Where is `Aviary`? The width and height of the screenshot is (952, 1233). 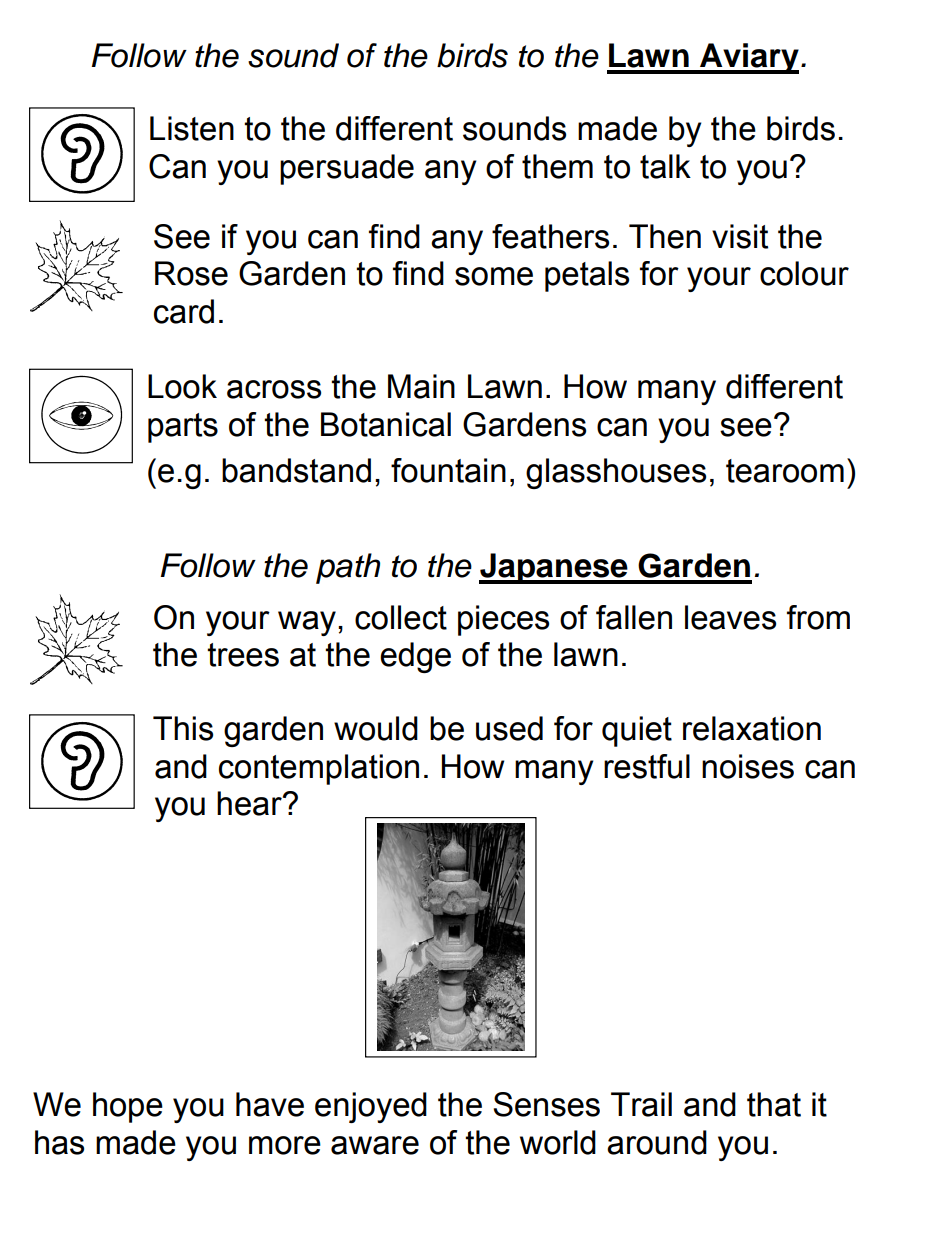 Aviary is located at coordinates (748, 58).
